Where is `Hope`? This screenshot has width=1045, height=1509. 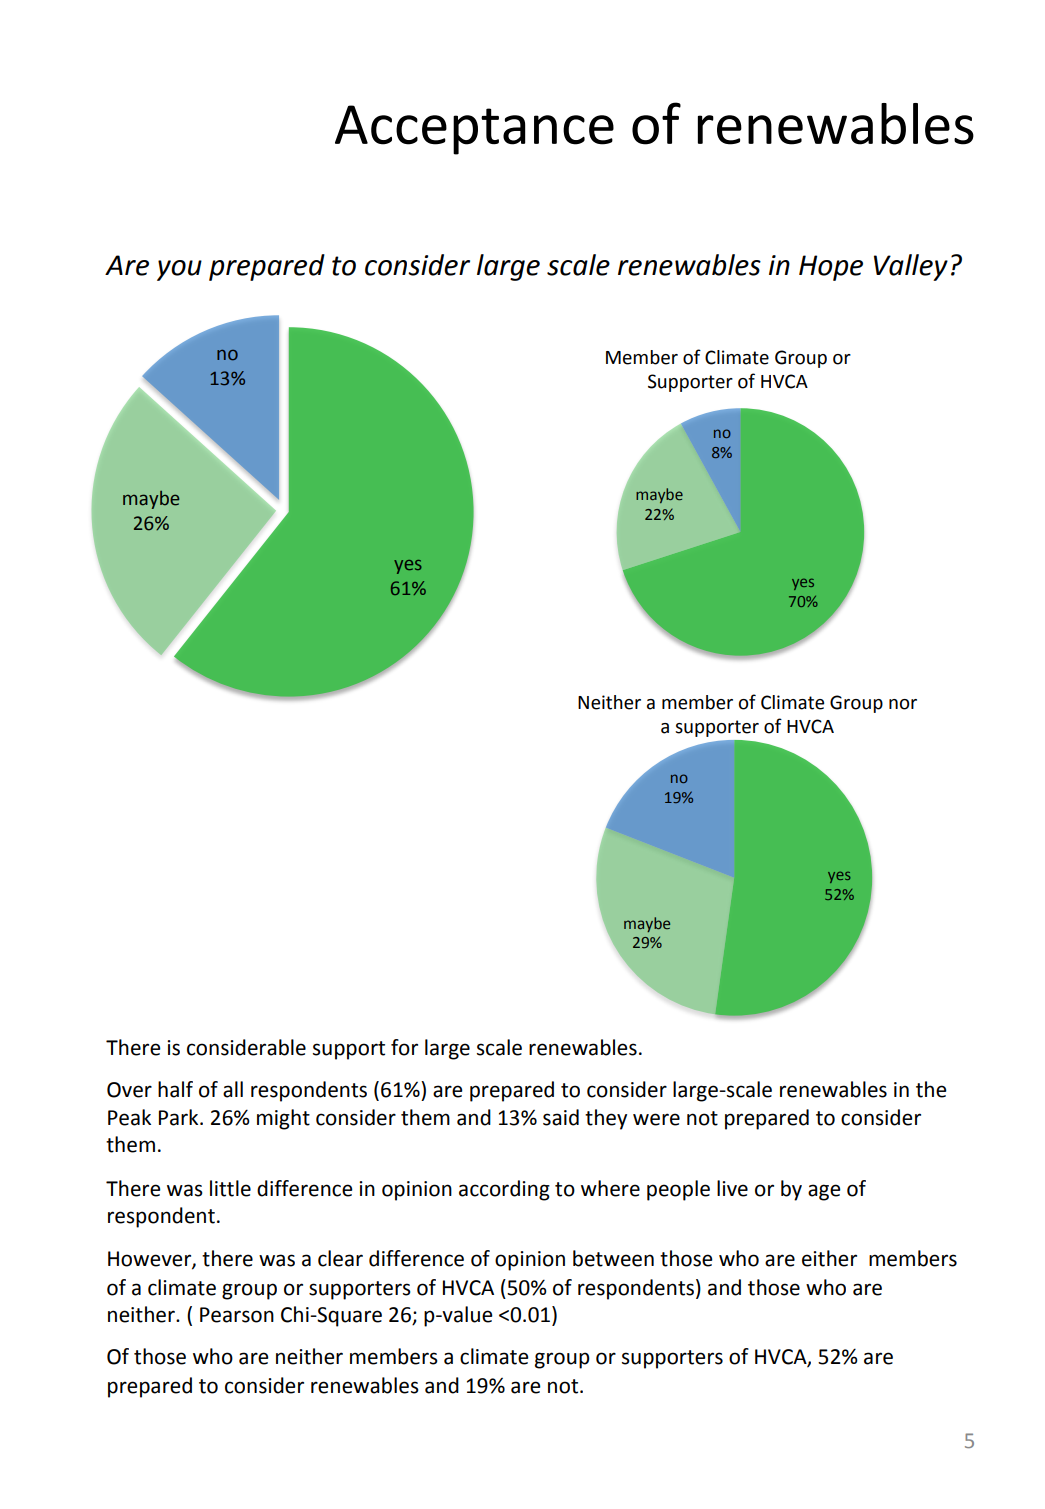 Hope is located at coordinates (831, 268).
